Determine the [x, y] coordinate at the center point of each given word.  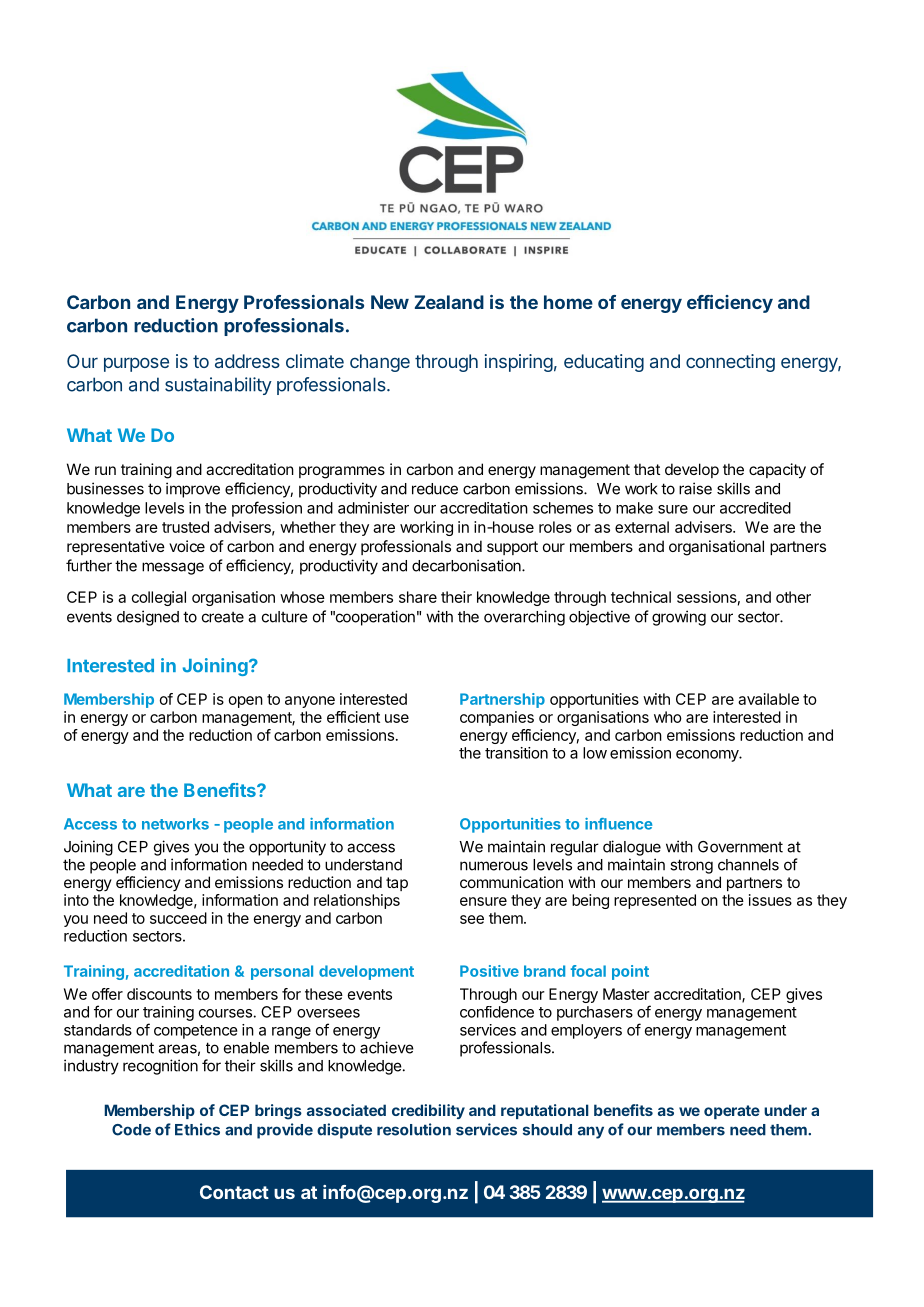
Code [131, 1130]
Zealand [449, 302]
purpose [136, 364]
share [418, 597]
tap [397, 884]
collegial [159, 598]
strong [691, 866]
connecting [730, 363]
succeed [178, 918]
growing [679, 618]
